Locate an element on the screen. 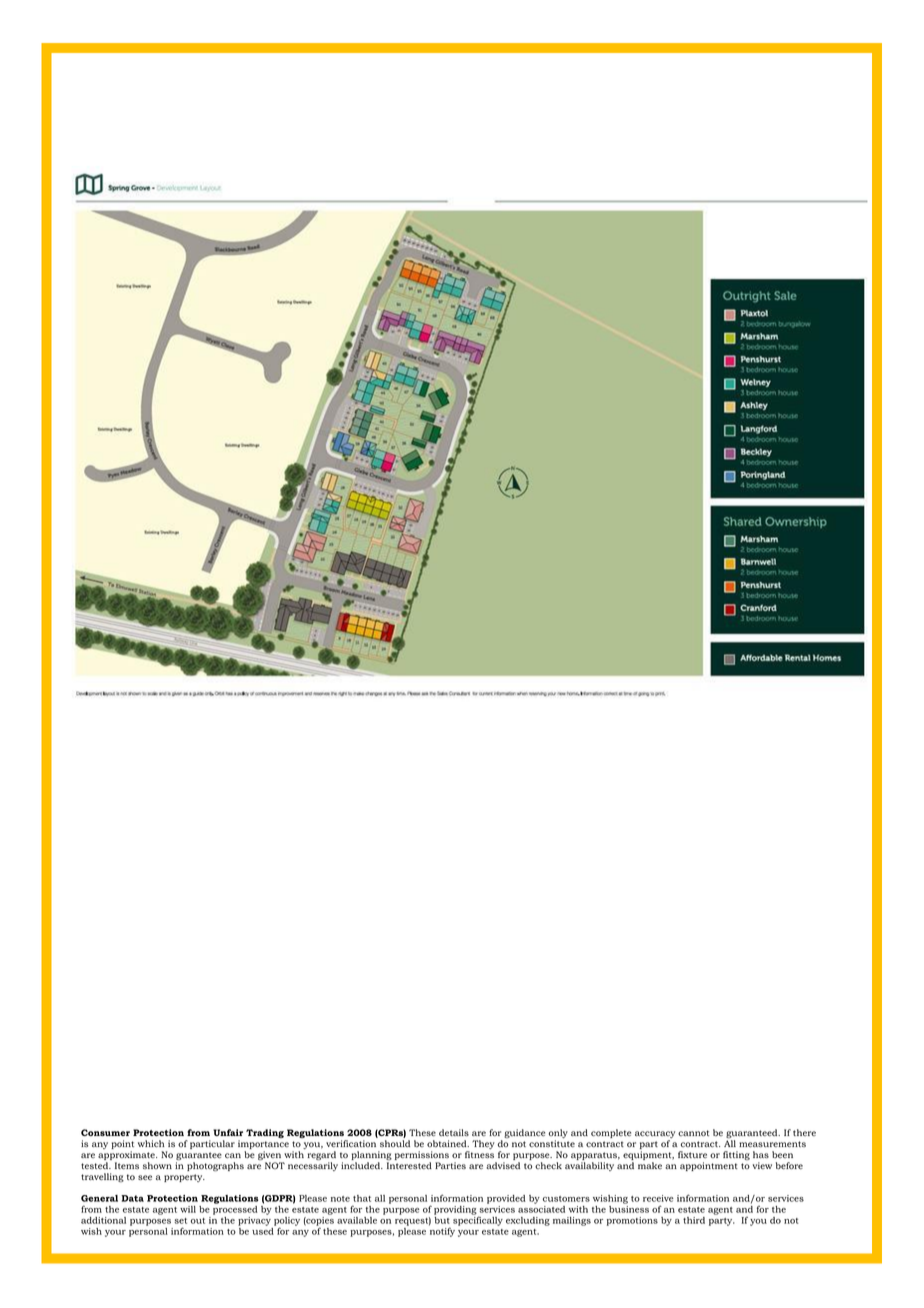 Image resolution: width=924 pixels, height=1308 pixels. notify is located at coordinates (442, 1232).
